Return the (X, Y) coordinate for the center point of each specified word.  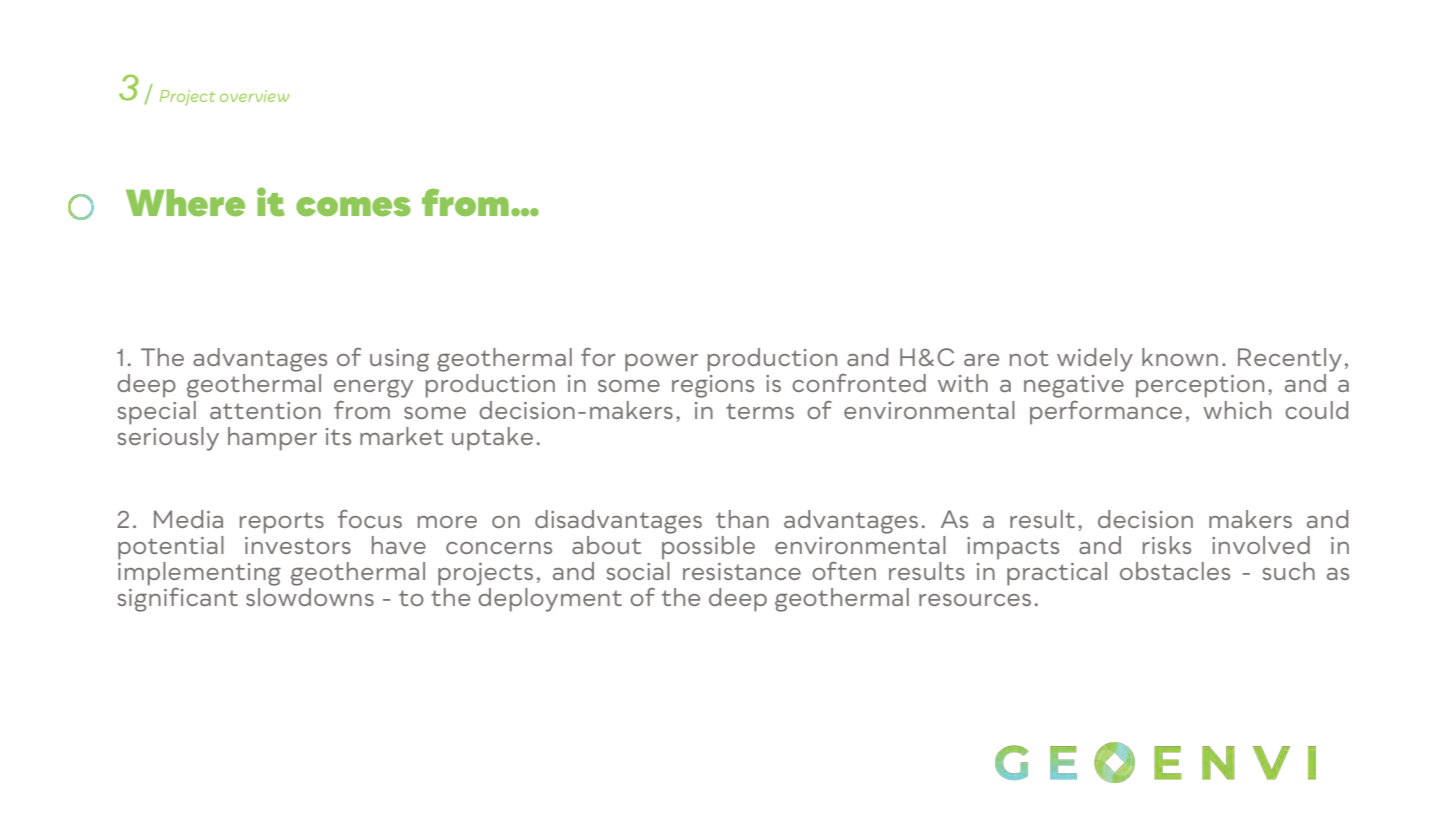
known (1180, 357)
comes (353, 207)
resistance (742, 571)
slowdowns (310, 597)
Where (185, 203)
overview (254, 96)
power (661, 363)
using (399, 360)
